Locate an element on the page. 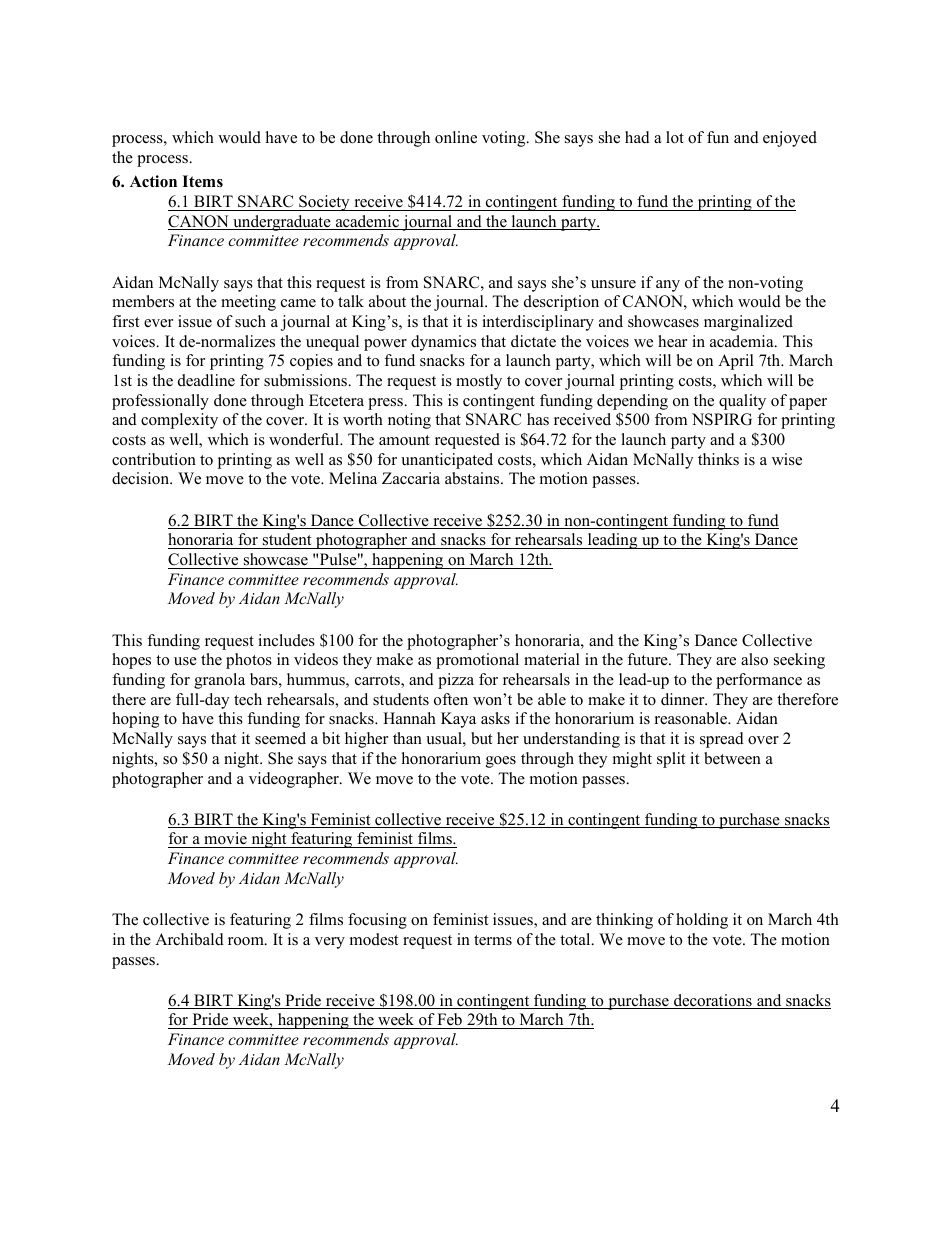  online is located at coordinates (456, 137).
